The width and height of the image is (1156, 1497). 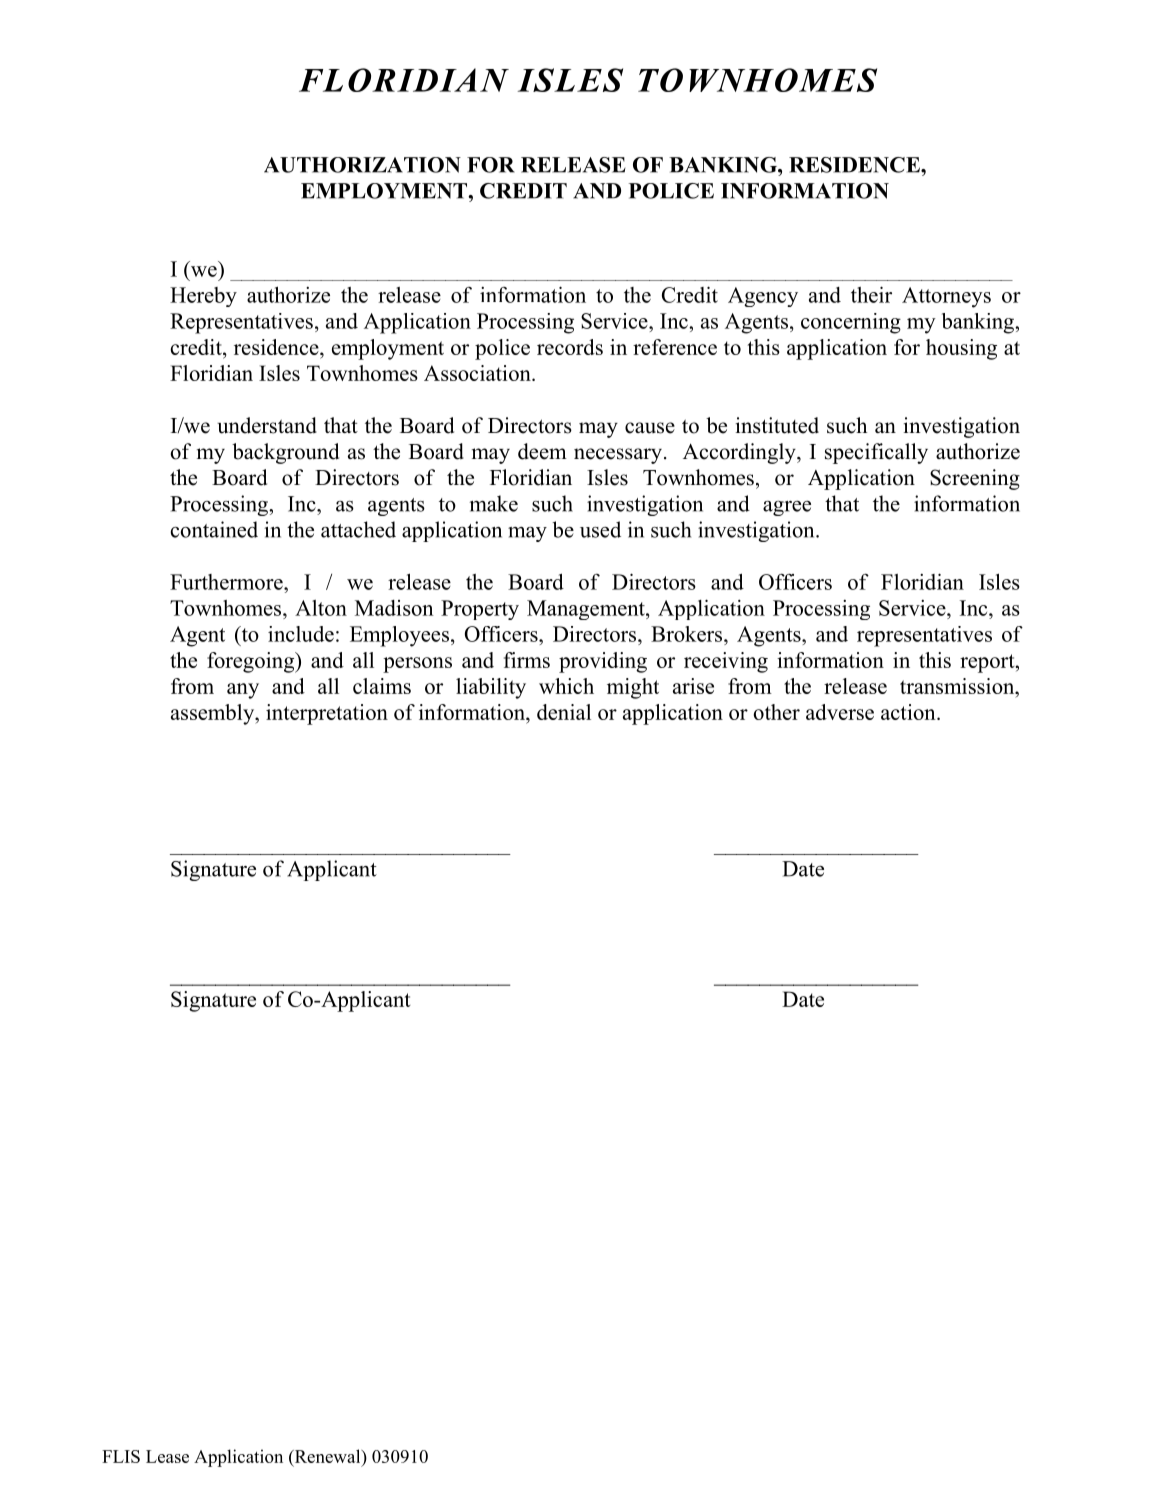 What do you see at coordinates (327, 714) in the image?
I see `interpretation` at bounding box center [327, 714].
